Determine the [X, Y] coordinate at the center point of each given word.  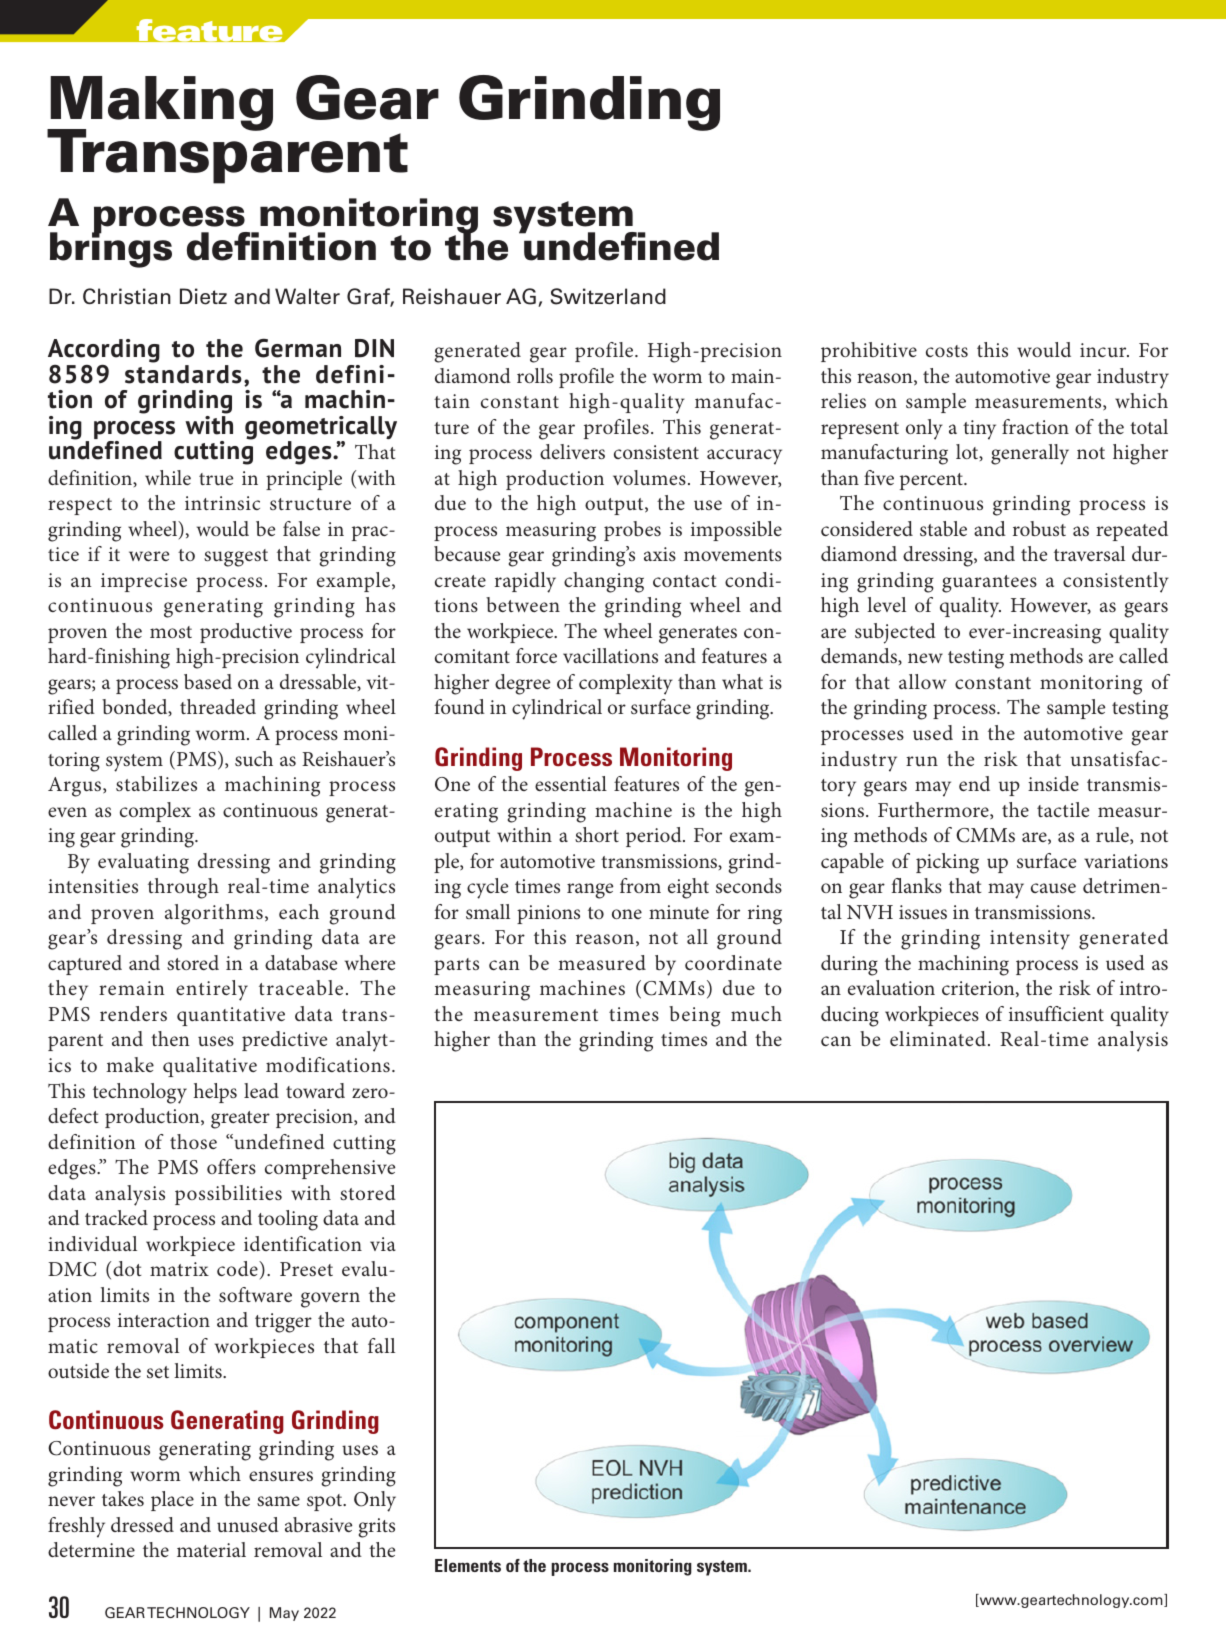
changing [604, 582]
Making [161, 105]
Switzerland [608, 296]
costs [947, 351]
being [694, 1016]
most [171, 632]
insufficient [1056, 1013]
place [172, 1501]
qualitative [210, 1067]
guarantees [989, 584]
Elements [468, 1565]
